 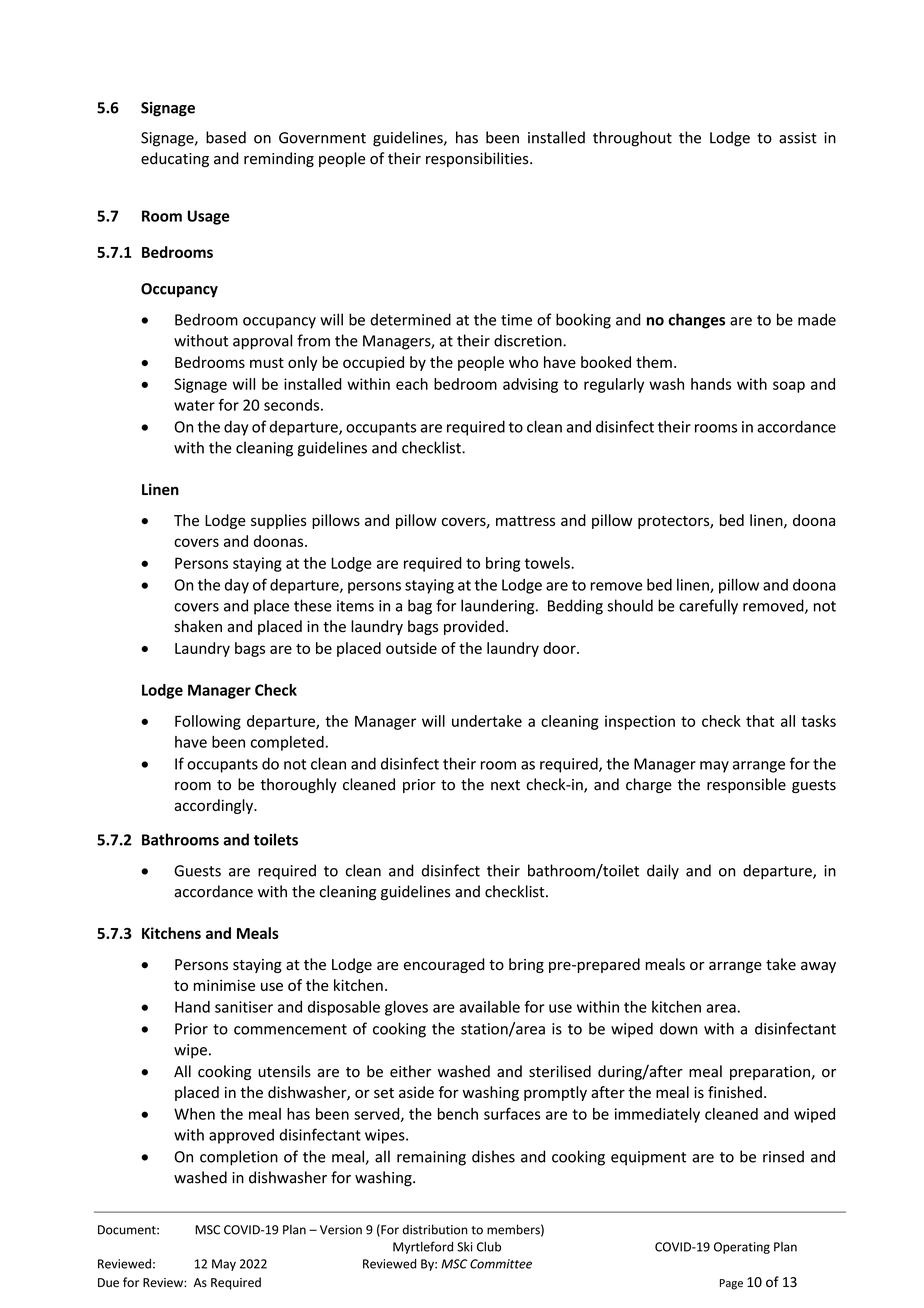 What do you see at coordinates (760, 721) in the document?
I see `that` at bounding box center [760, 721].
